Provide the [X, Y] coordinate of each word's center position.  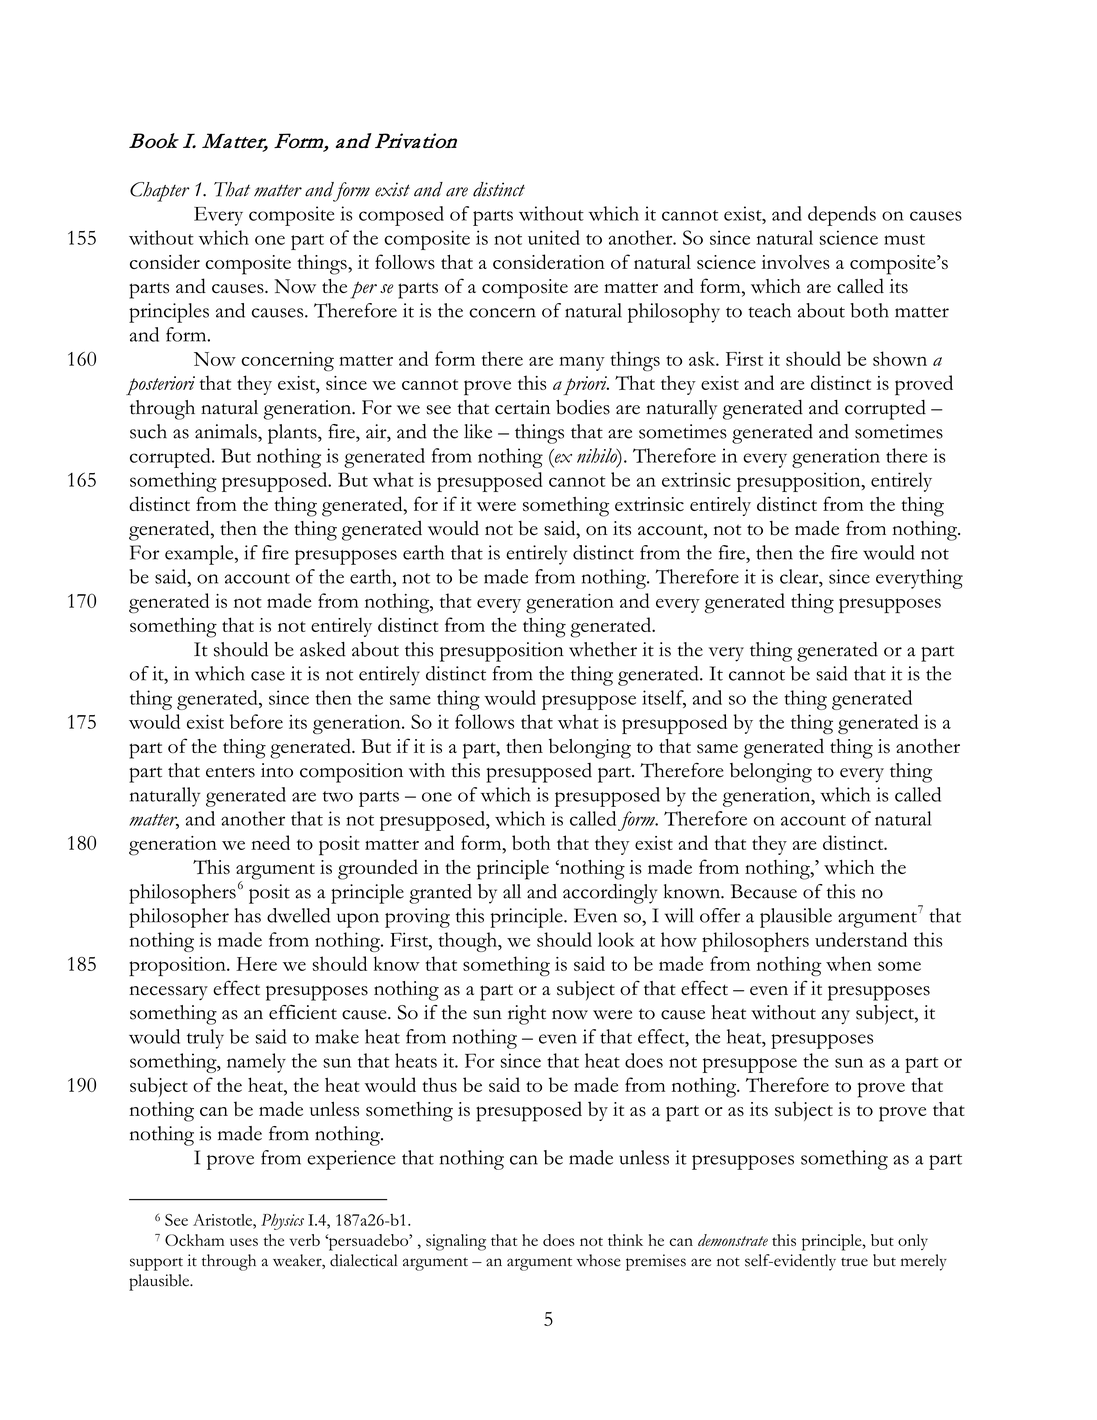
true [854, 1262]
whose [599, 1260]
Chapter [160, 192]
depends [842, 216]
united [554, 237]
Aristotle [223, 1220]
